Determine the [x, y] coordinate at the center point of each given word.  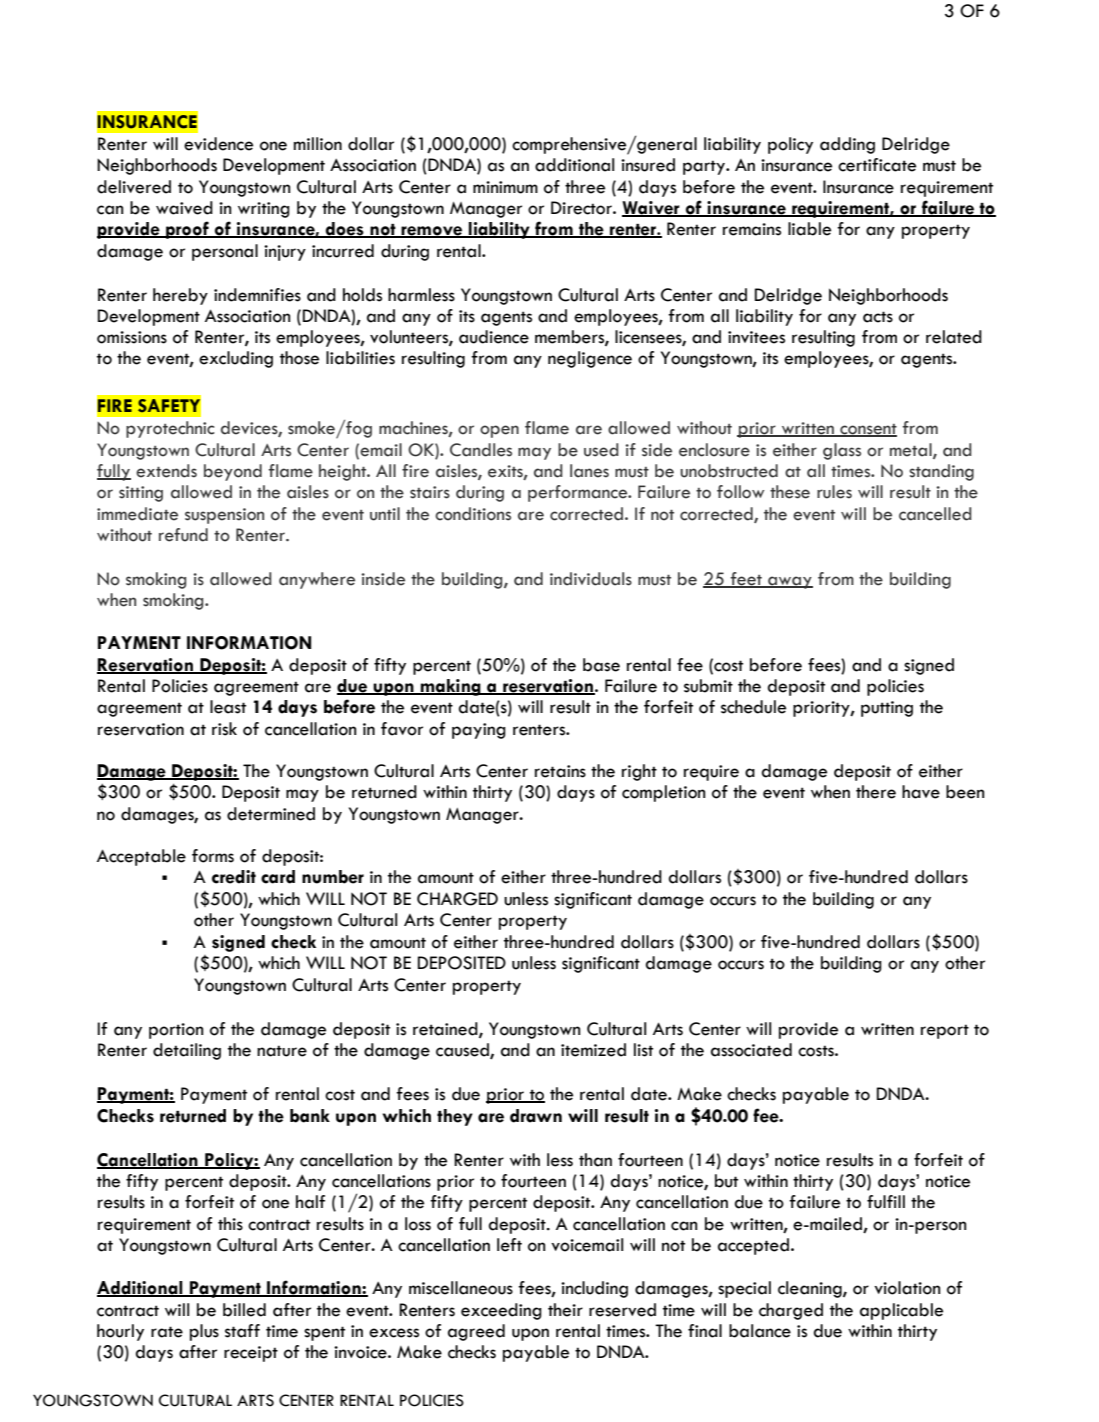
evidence [218, 144]
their [565, 1310]
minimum [505, 187]
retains [560, 771]
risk [224, 729]
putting [887, 709]
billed [244, 1310]
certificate [877, 165]
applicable [901, 1311]
